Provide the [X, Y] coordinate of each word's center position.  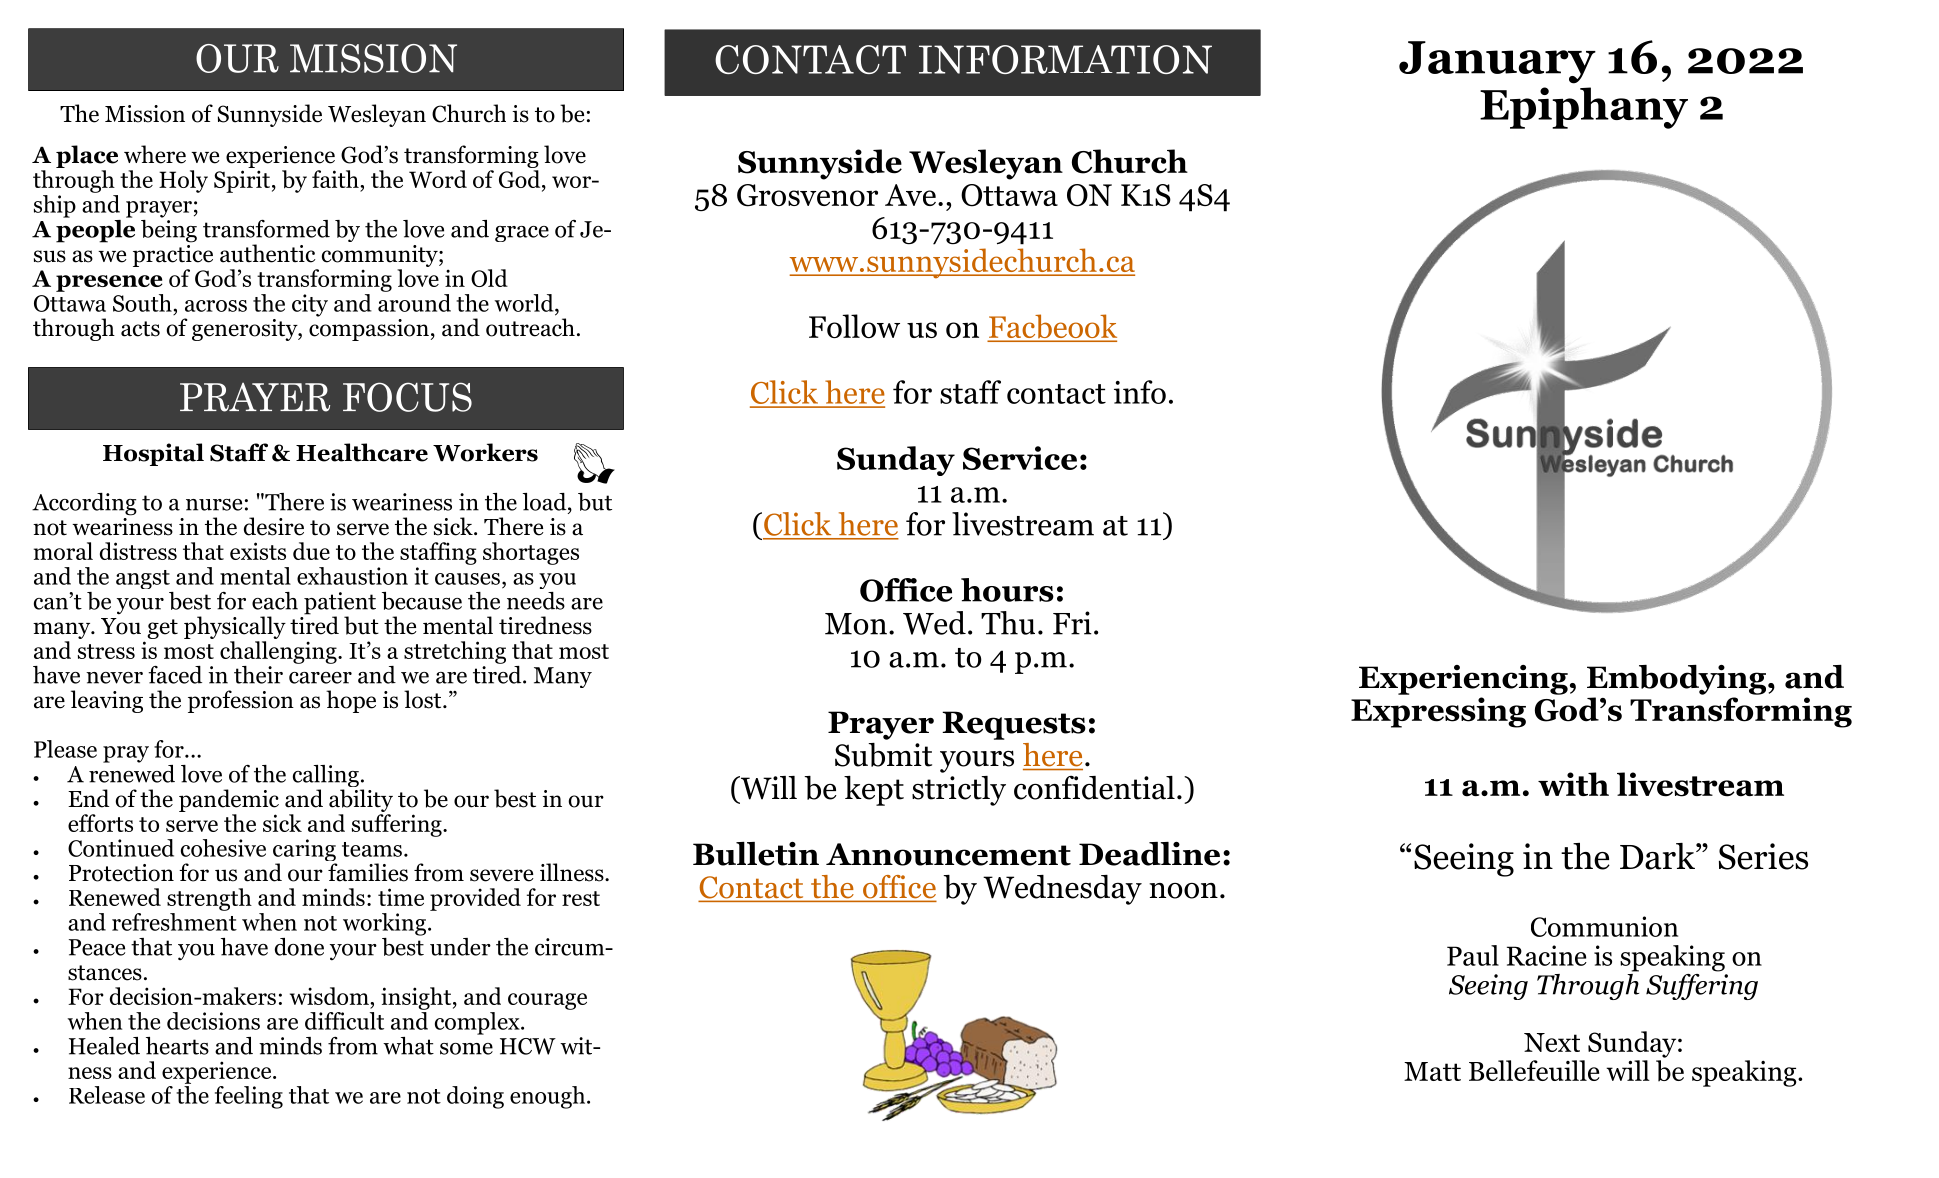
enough [549, 1097]
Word [438, 179]
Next [1552, 1042]
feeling [249, 1097]
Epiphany [1584, 108]
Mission [145, 114]
